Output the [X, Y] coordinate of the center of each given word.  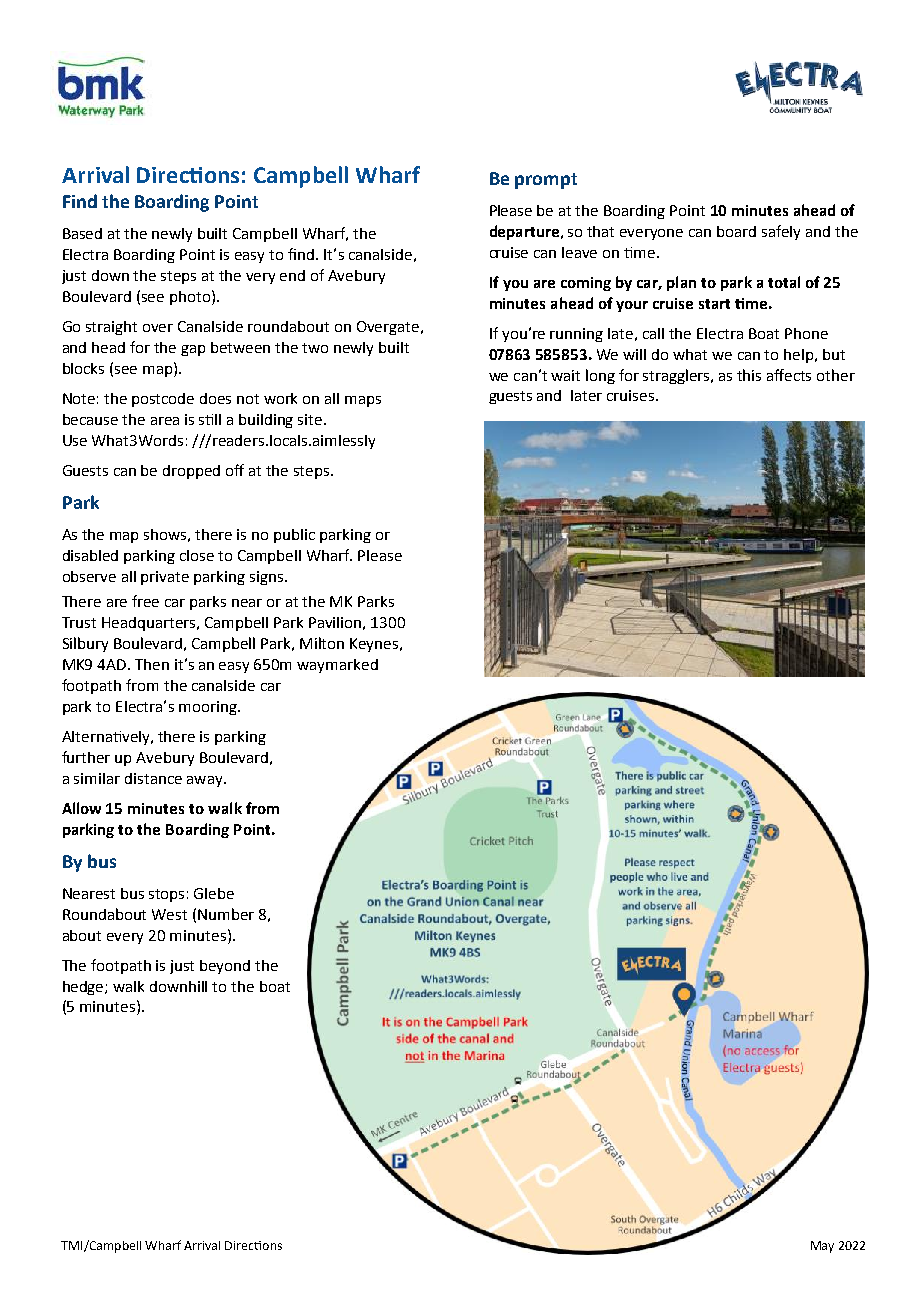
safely [781, 232]
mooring [209, 708]
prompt [546, 181]
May [822, 1247]
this [749, 375]
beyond [225, 967]
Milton [322, 643]
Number [226, 914]
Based [82, 233]
